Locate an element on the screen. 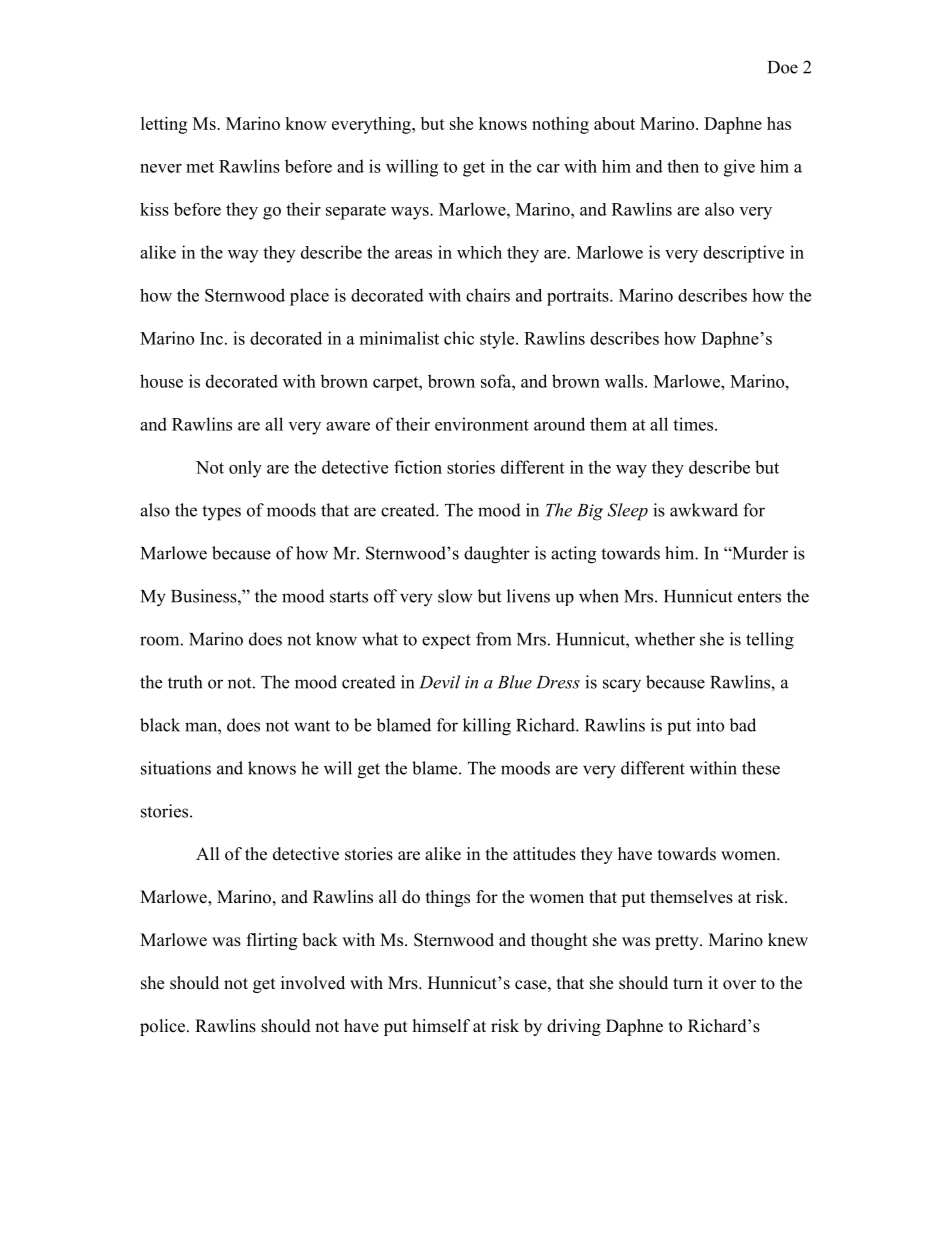 This screenshot has height=1233, width=952. enters is located at coordinates (759, 597).
